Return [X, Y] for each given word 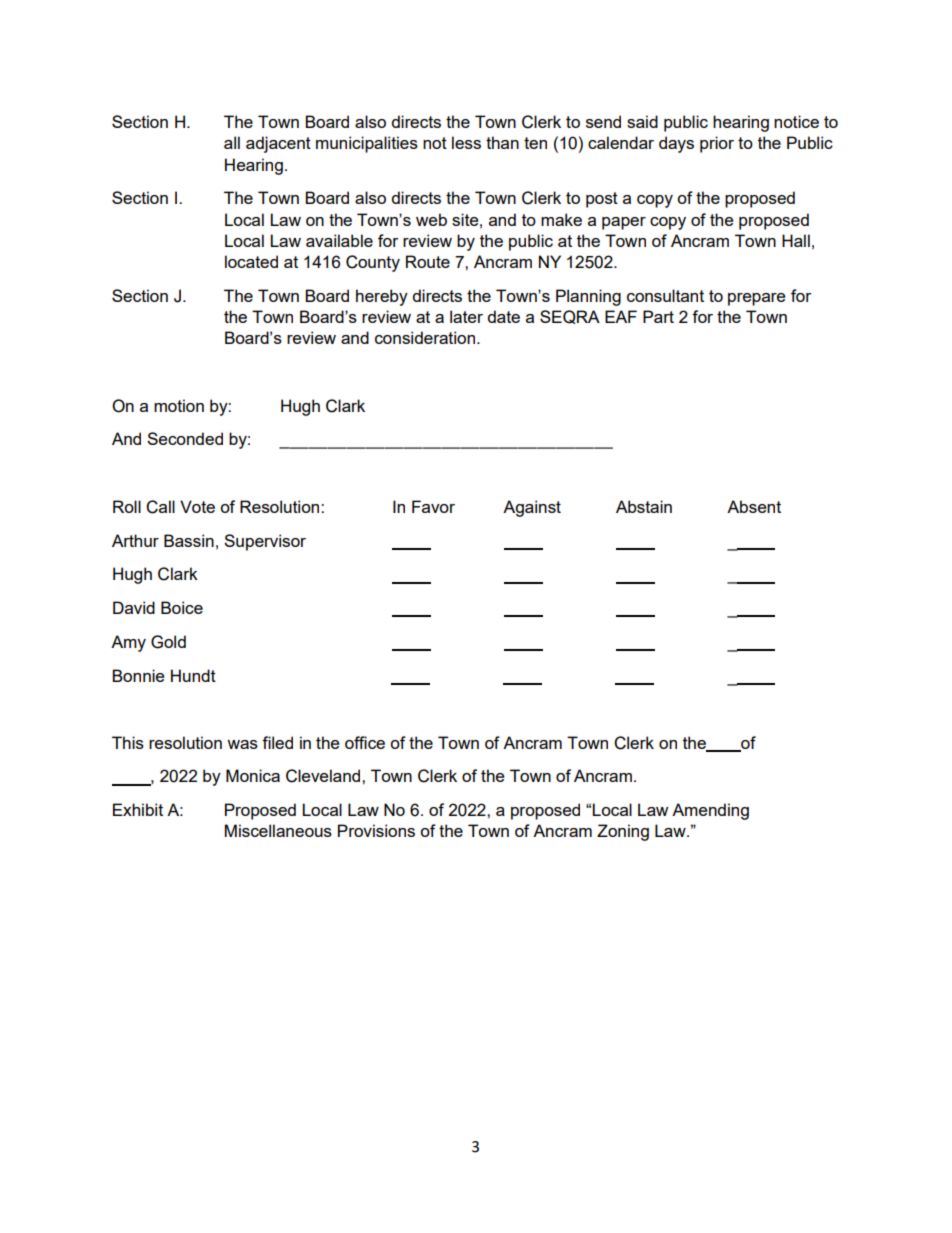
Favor [433, 506]
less [466, 142]
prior [717, 144]
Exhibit [138, 809]
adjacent [278, 144]
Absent [754, 506]
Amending [710, 811]
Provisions [376, 830]
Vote [197, 506]
